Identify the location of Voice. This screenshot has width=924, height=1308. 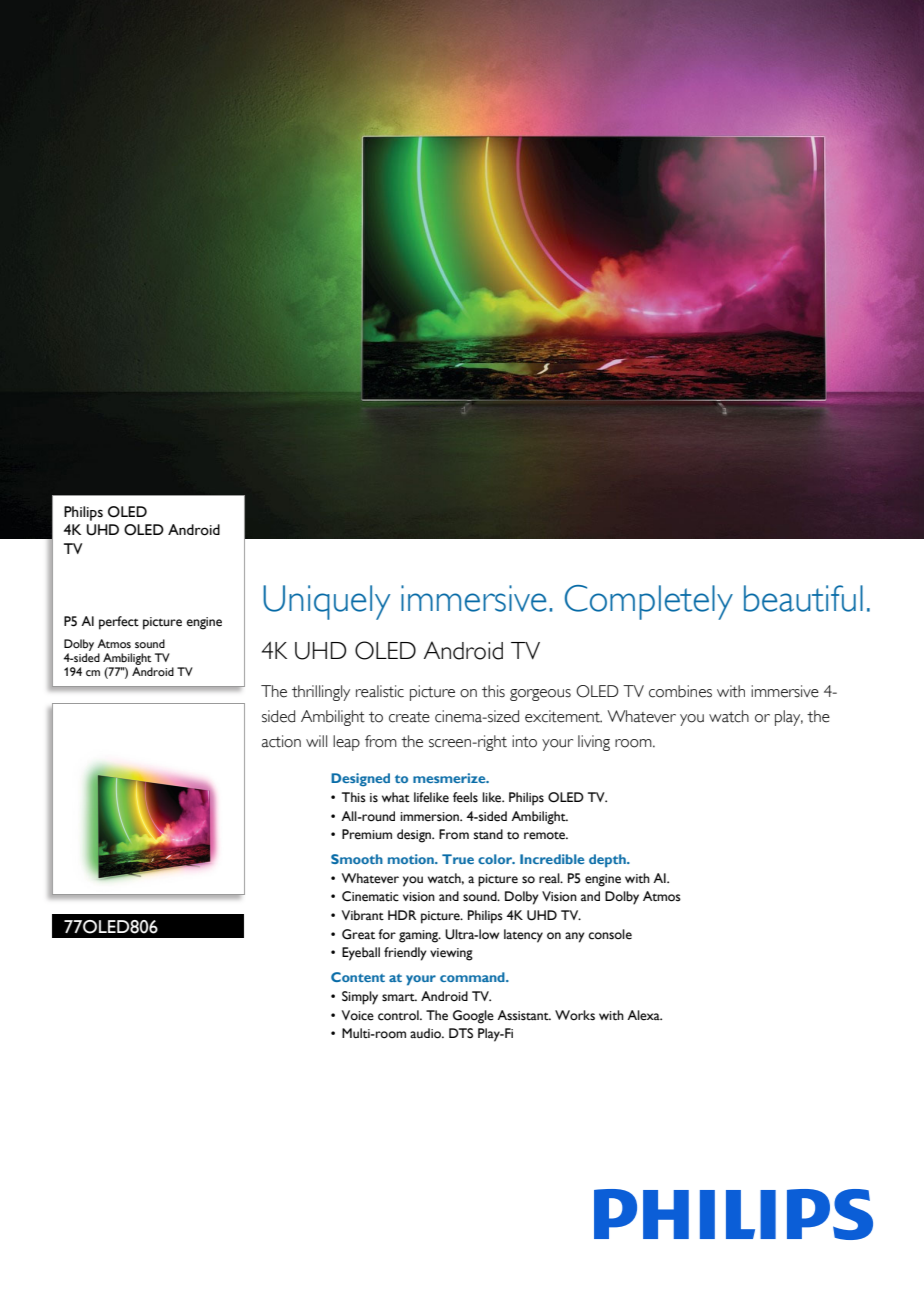
(358, 1015).
